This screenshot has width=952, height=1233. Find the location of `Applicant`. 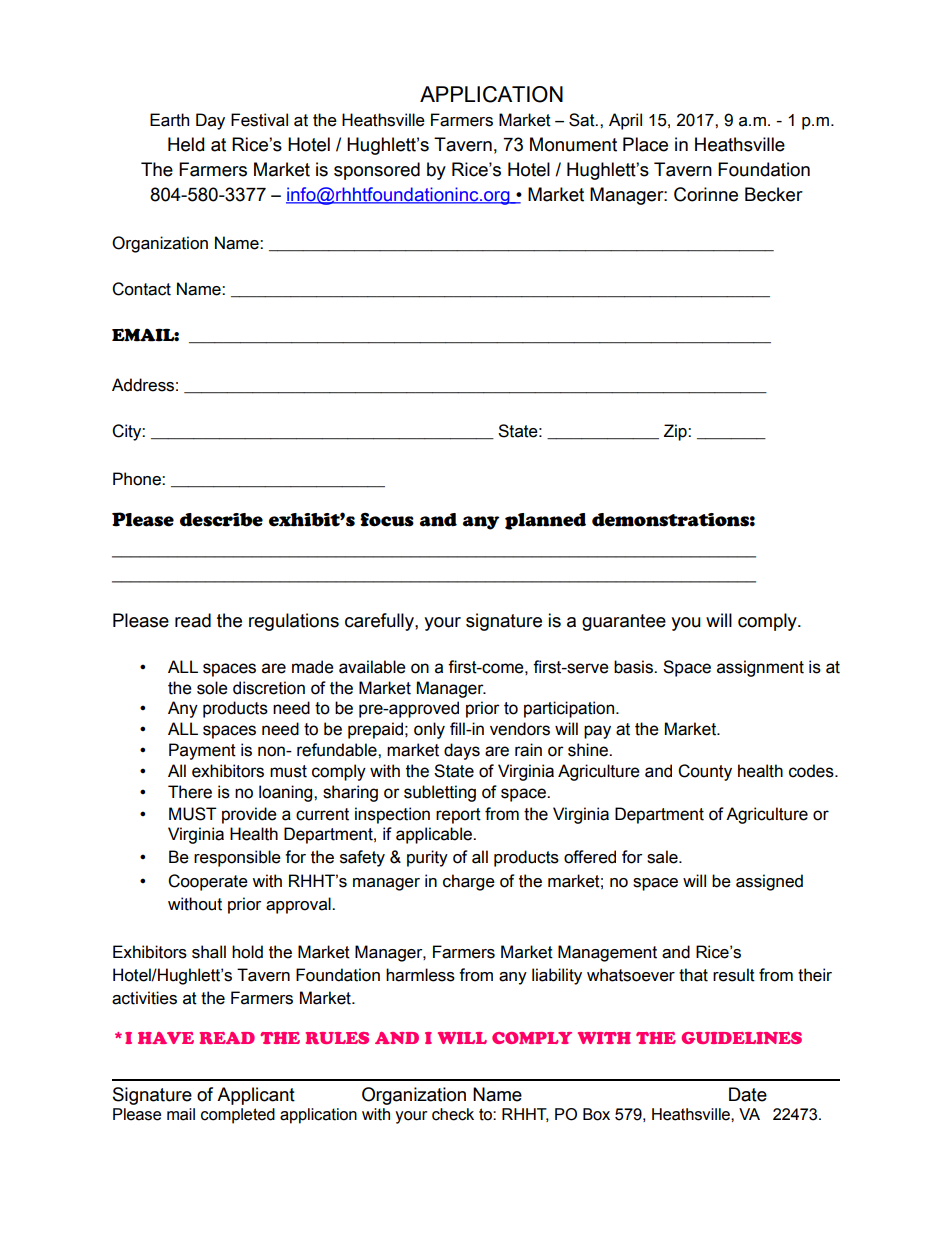

Applicant is located at coordinates (256, 1096).
